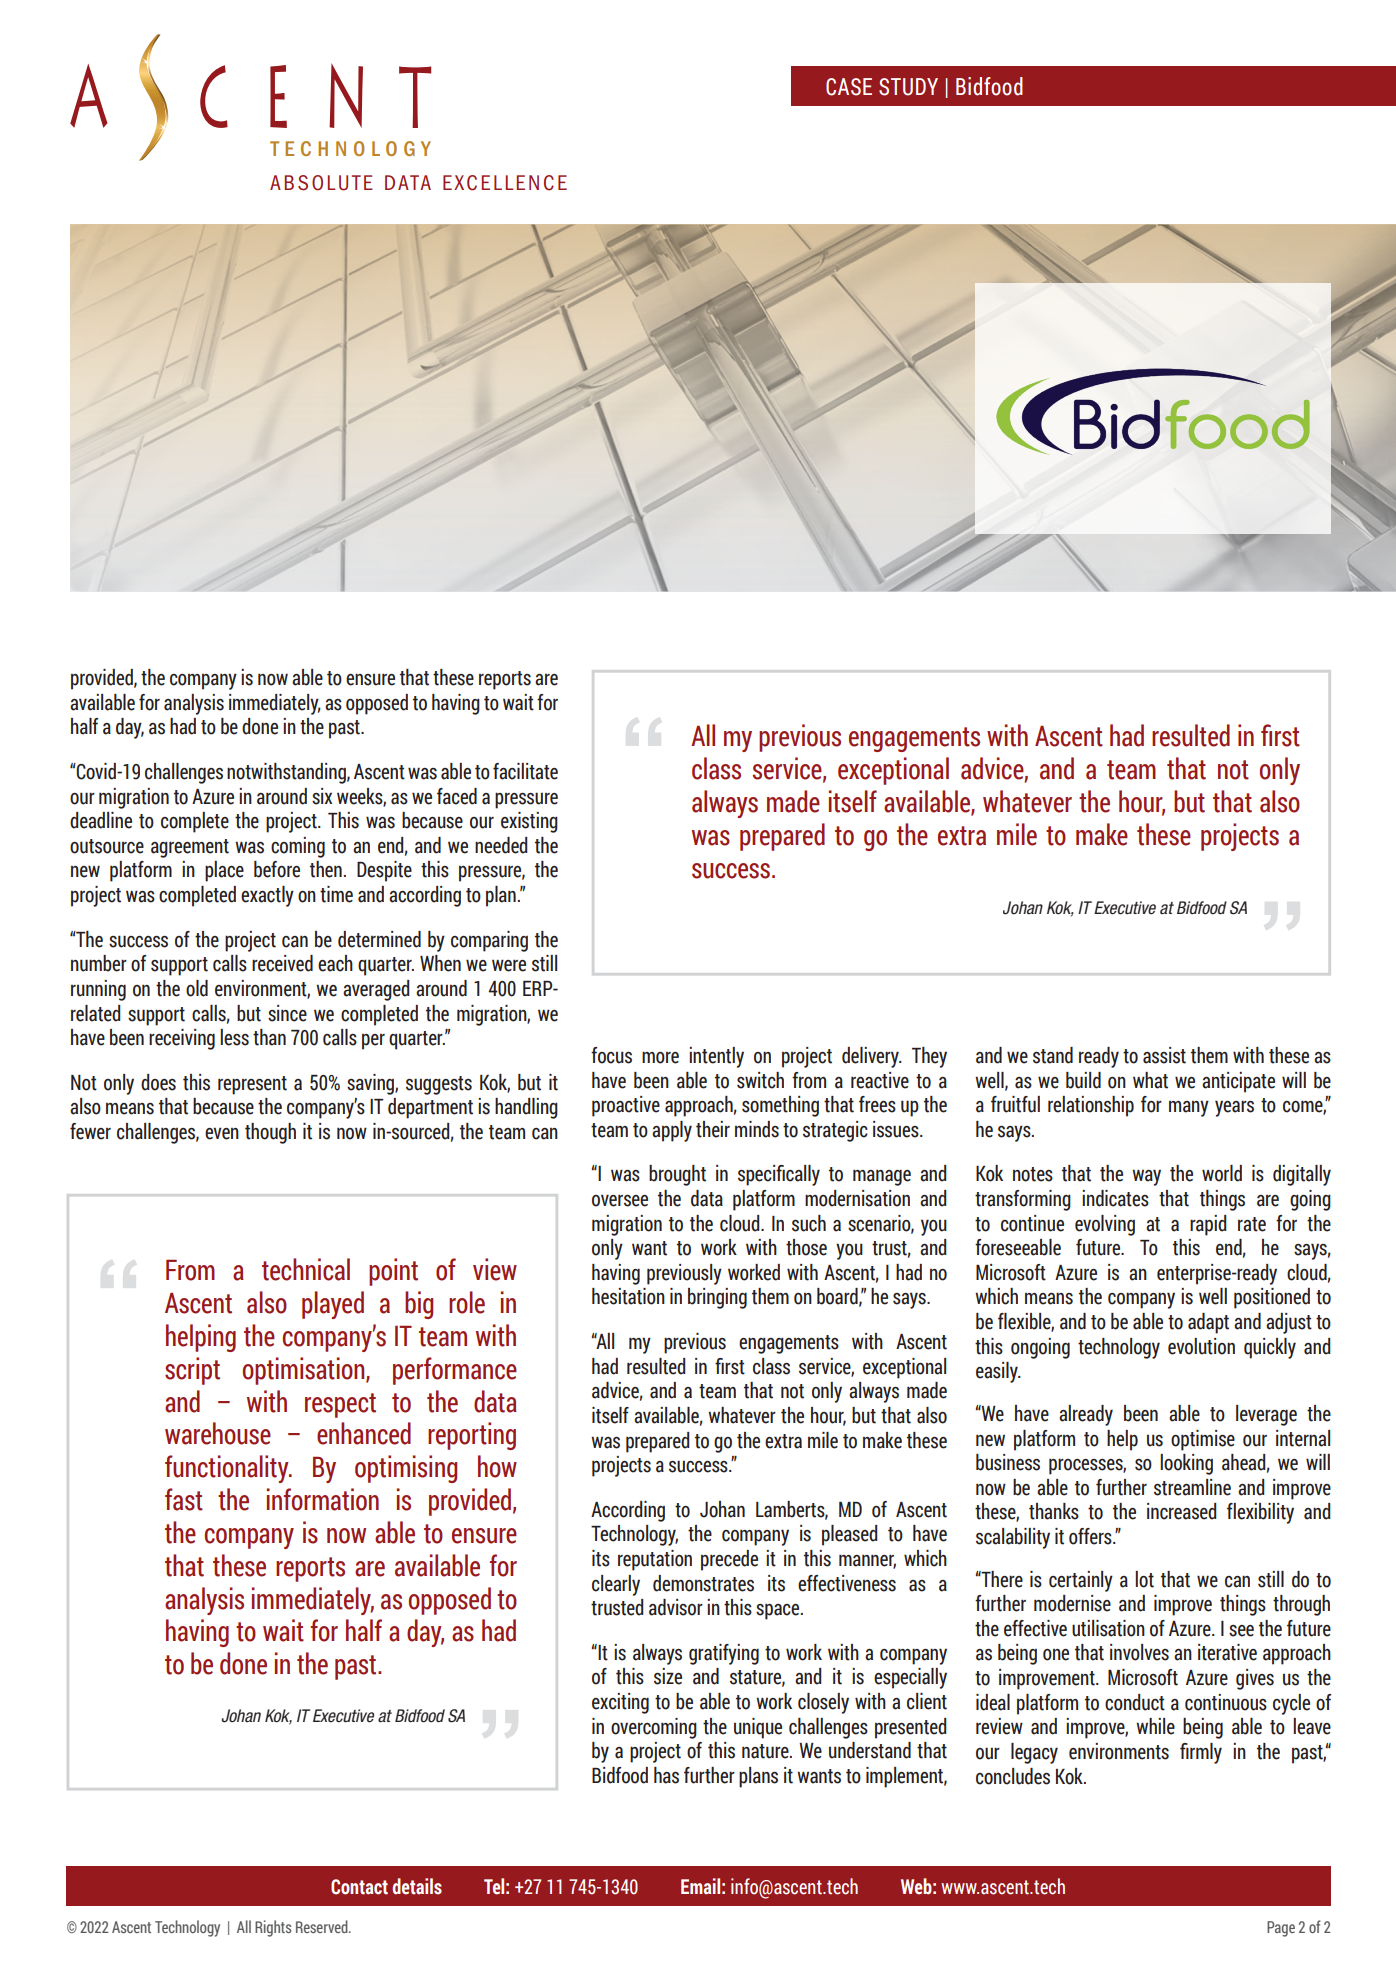 The height and width of the screenshot is (1974, 1396). What do you see at coordinates (716, 1057) in the screenshot?
I see `intently` at bounding box center [716, 1057].
